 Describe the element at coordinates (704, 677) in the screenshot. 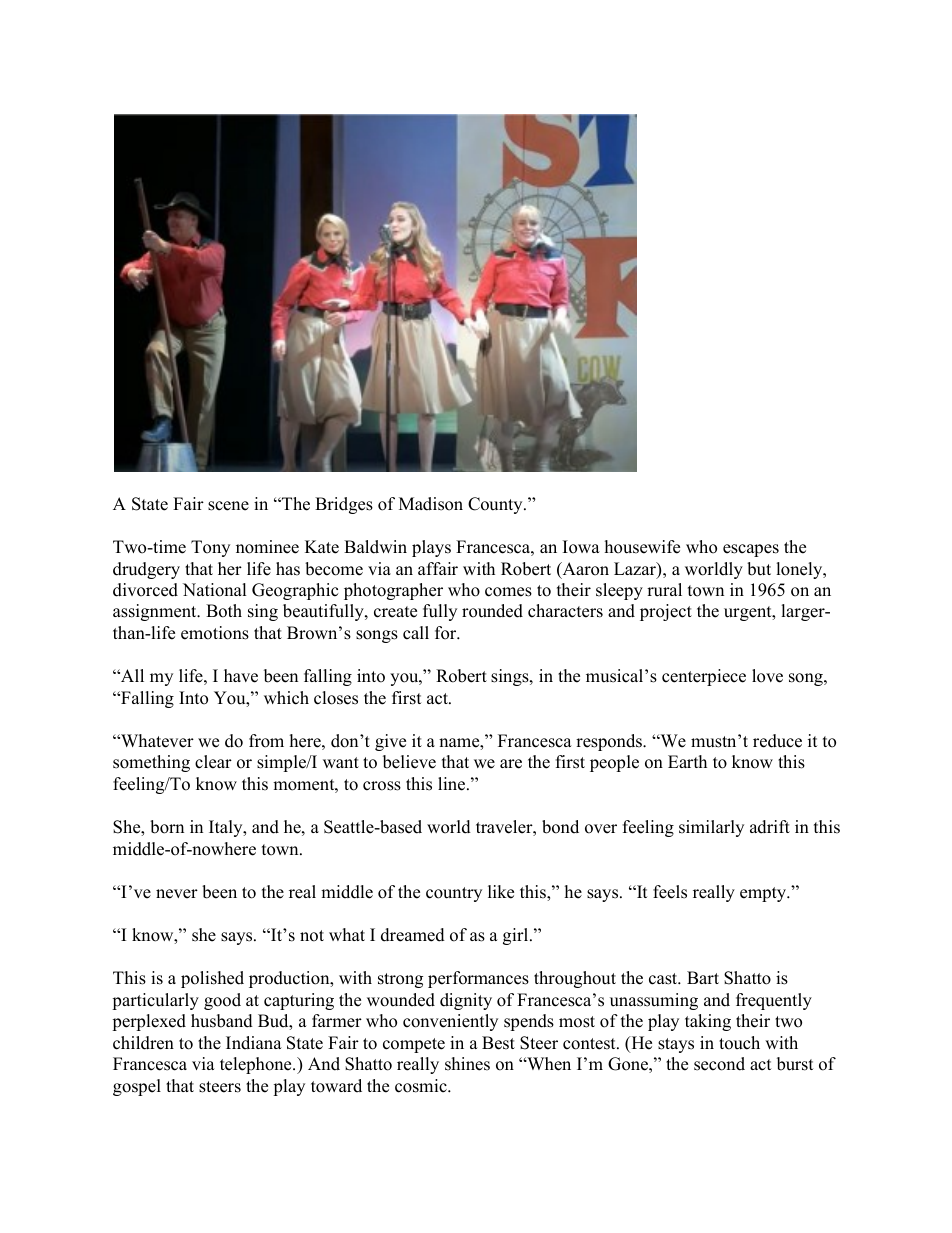

I see `centerpiece` at that location.
